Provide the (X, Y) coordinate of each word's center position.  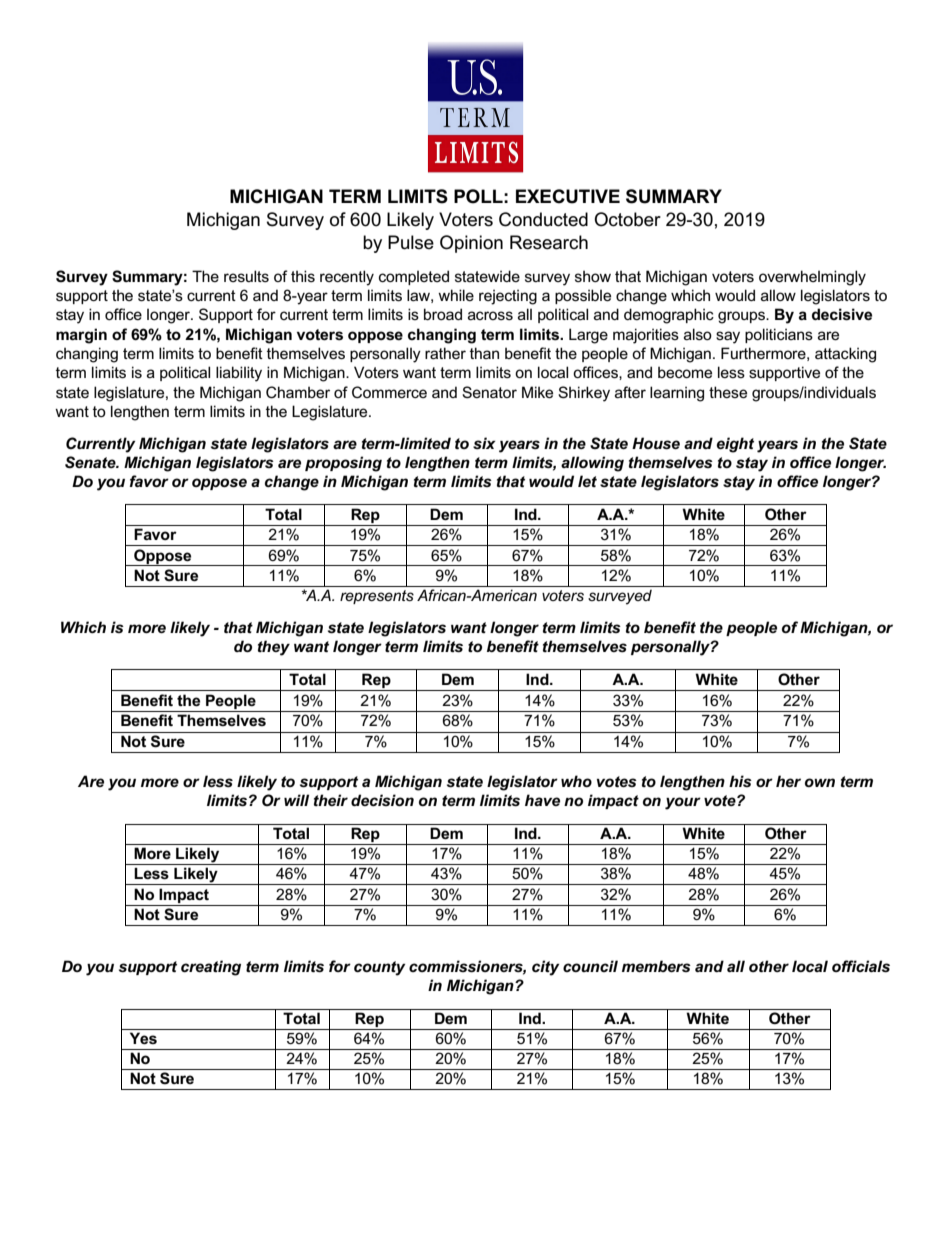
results (246, 276)
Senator (489, 392)
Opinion (471, 244)
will (296, 800)
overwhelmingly (812, 278)
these (728, 392)
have (542, 800)
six (484, 443)
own (820, 782)
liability (239, 374)
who (576, 781)
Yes (143, 1038)
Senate (91, 462)
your (683, 803)
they (274, 648)
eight (735, 445)
